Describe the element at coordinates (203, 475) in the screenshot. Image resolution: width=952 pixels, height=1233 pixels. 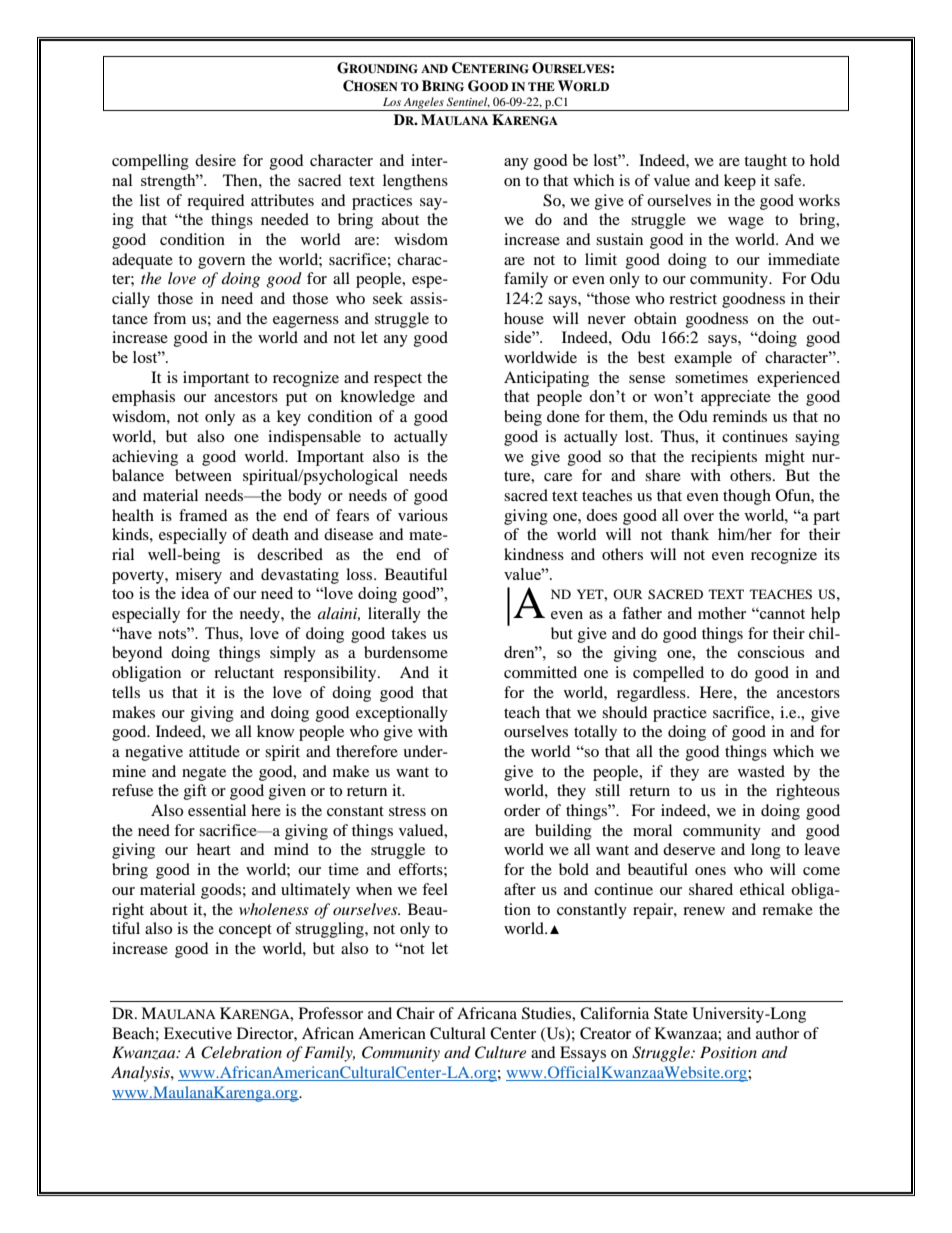
I see `between` at that location.
